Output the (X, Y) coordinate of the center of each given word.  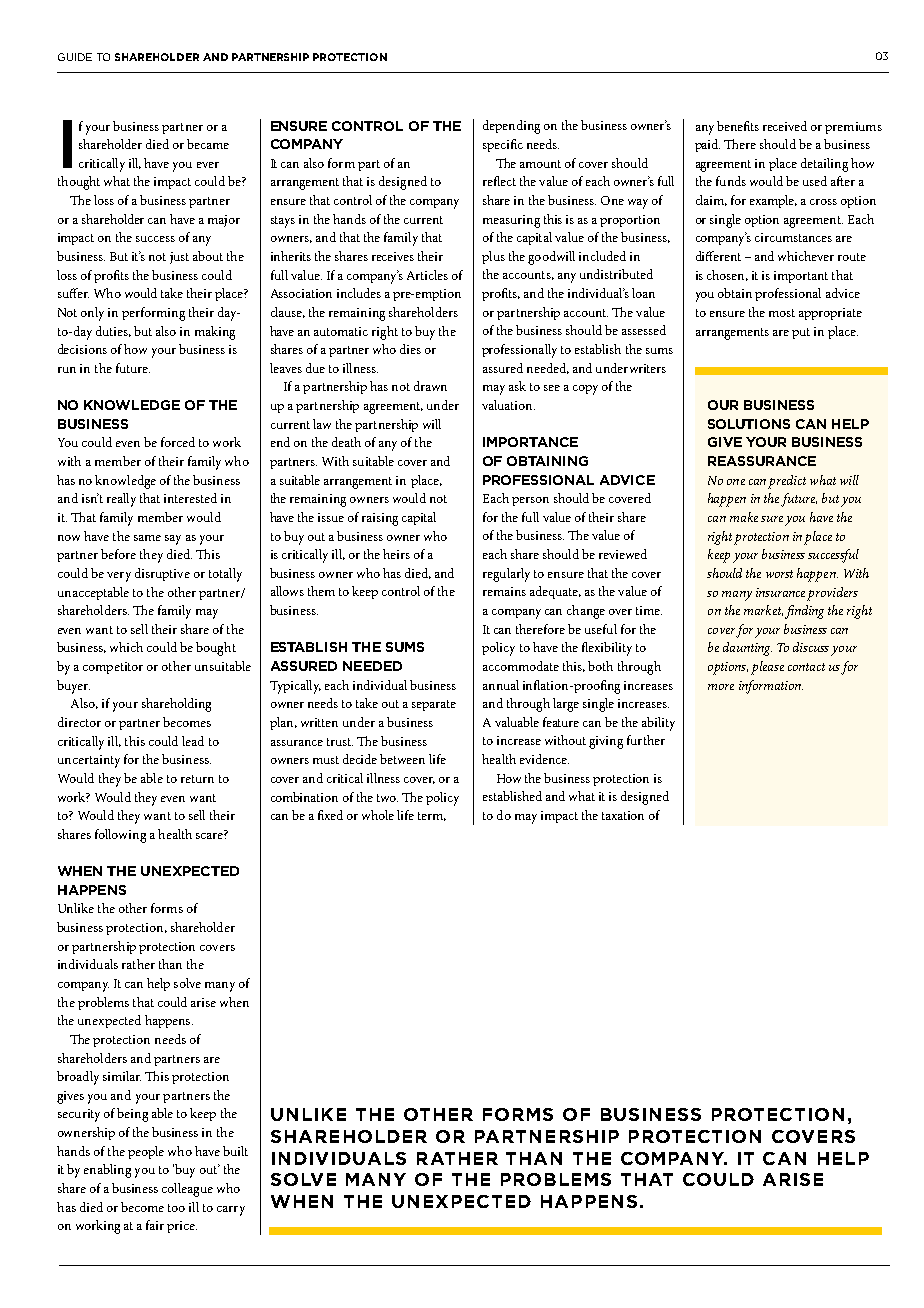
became (208, 144)
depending (511, 127)
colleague (187, 1190)
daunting (747, 649)
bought (216, 649)
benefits (738, 126)
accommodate (521, 666)
